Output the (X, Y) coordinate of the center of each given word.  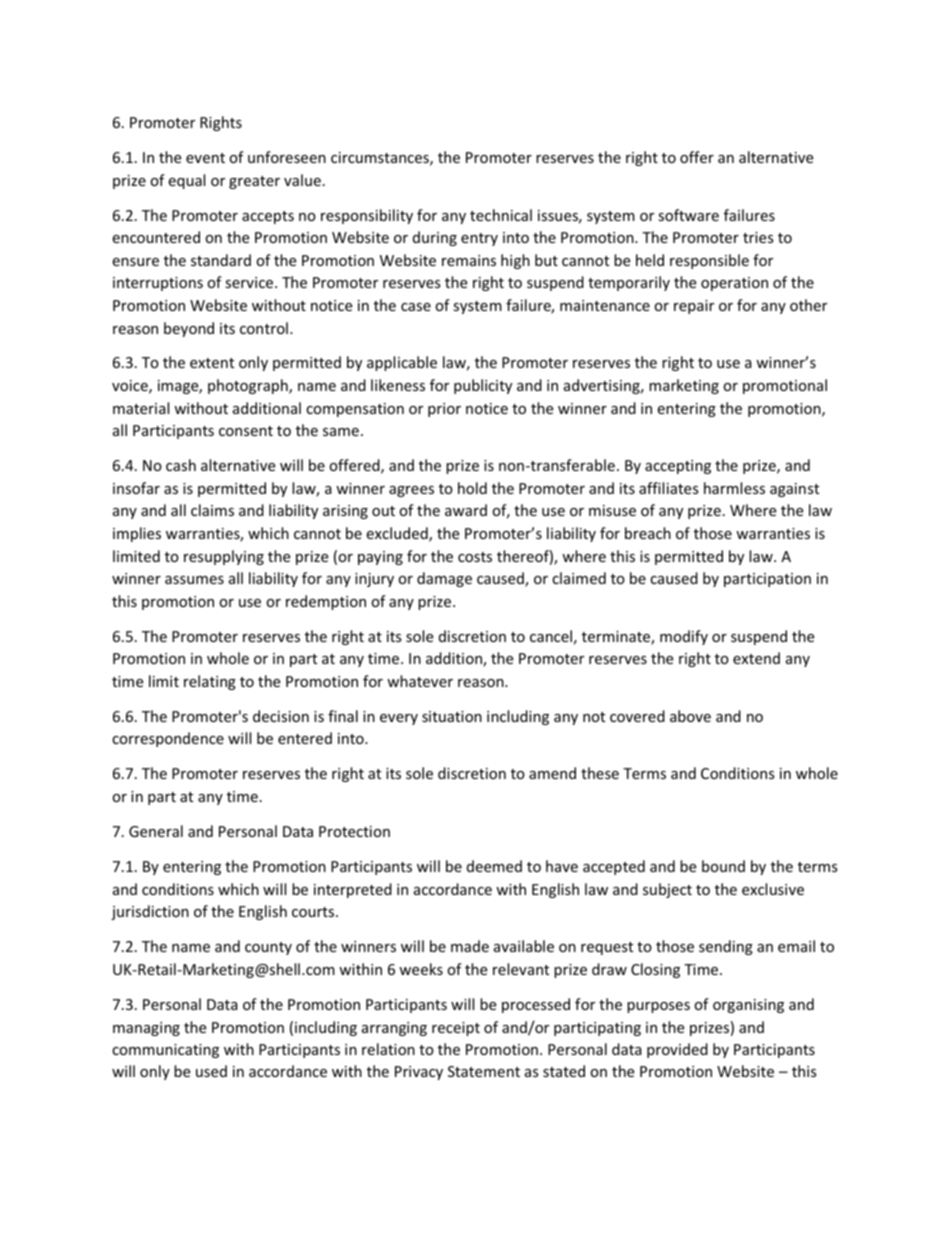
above (690, 716)
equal (186, 181)
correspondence (168, 739)
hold (472, 488)
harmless (734, 488)
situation (452, 716)
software (688, 215)
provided (677, 1050)
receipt (456, 1029)
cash (181, 465)
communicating (165, 1051)
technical (501, 215)
